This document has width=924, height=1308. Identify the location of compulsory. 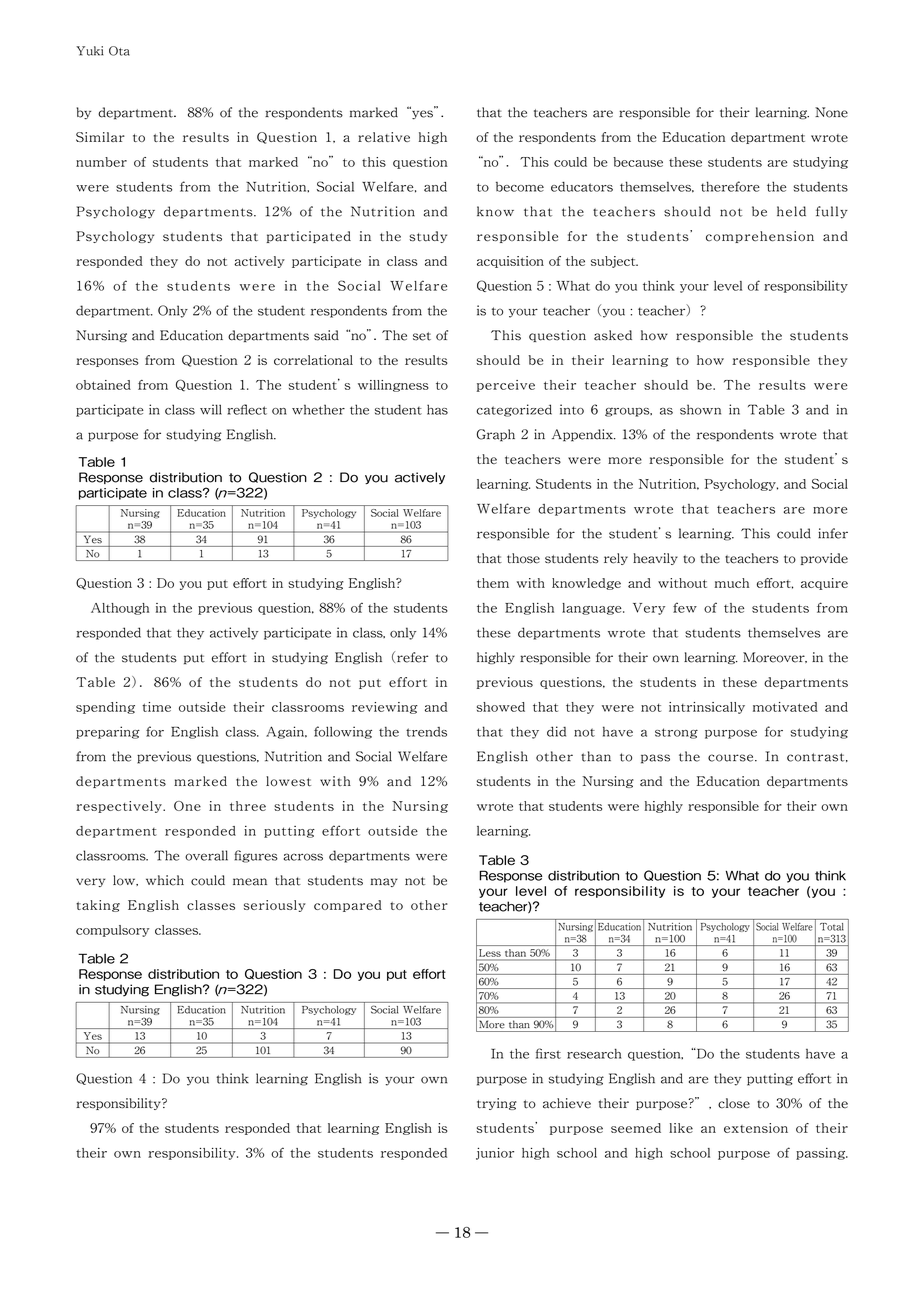
(112, 931).
